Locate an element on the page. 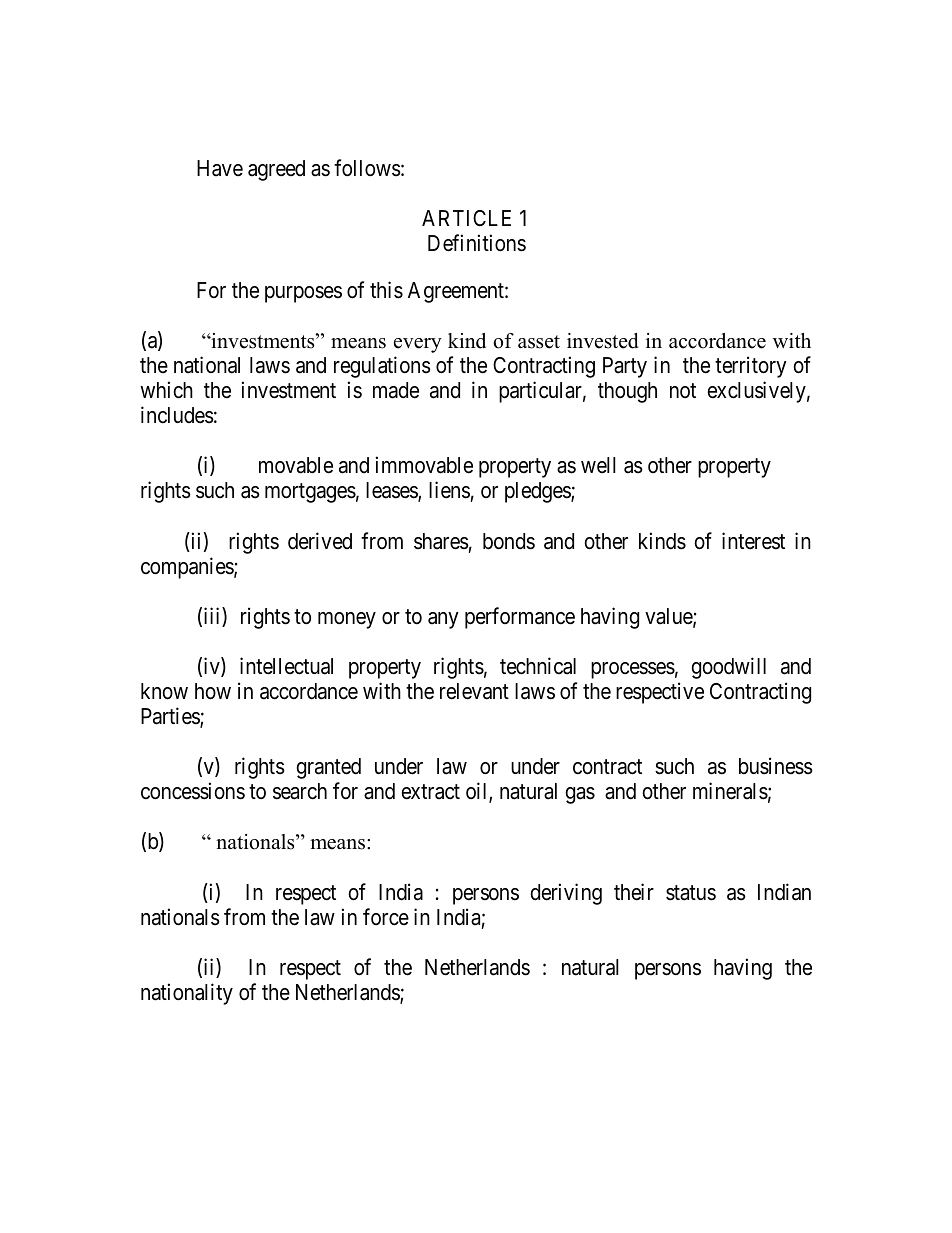  ARTICLE is located at coordinates (466, 218).
